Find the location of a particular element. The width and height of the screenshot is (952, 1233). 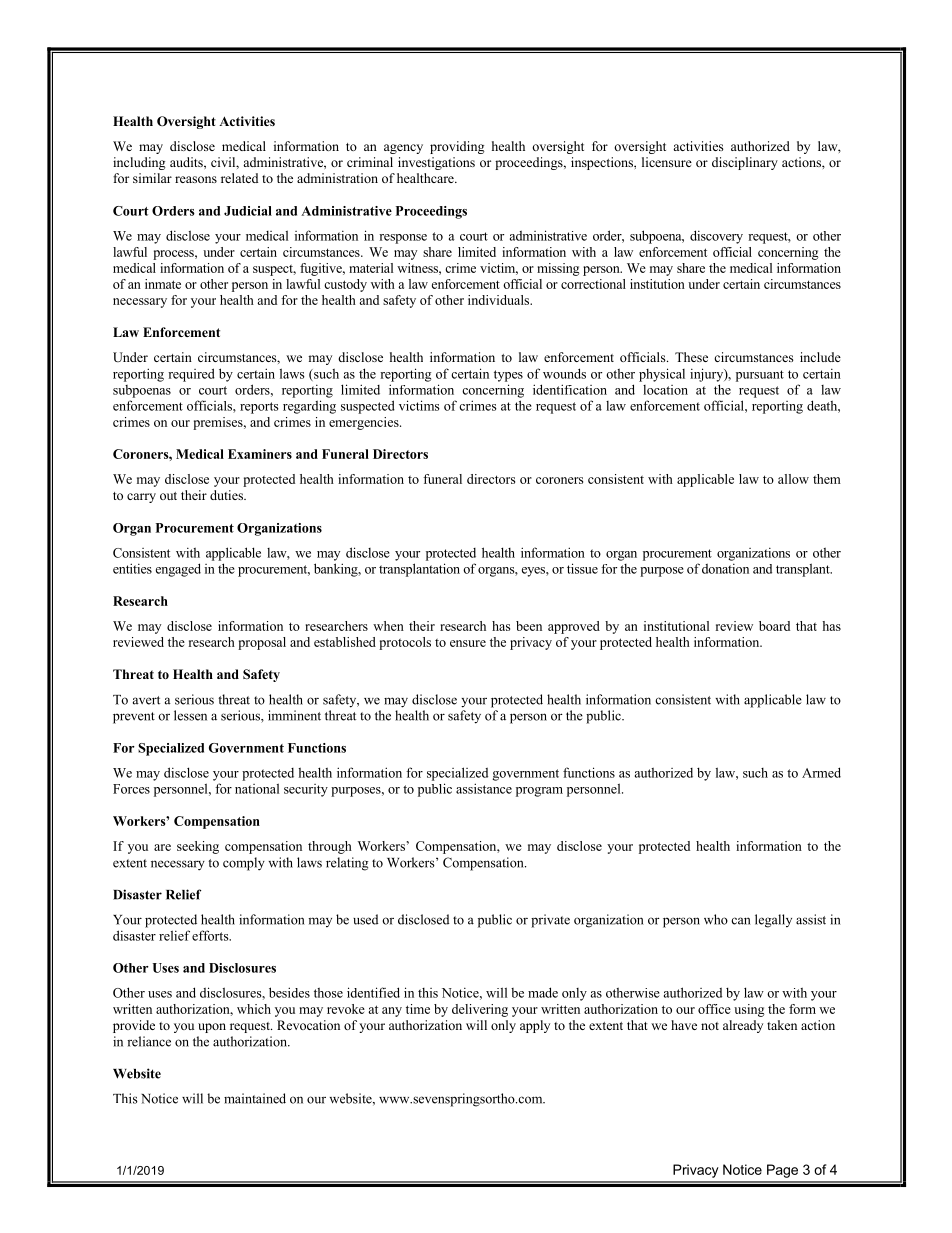

providing is located at coordinates (457, 147).
